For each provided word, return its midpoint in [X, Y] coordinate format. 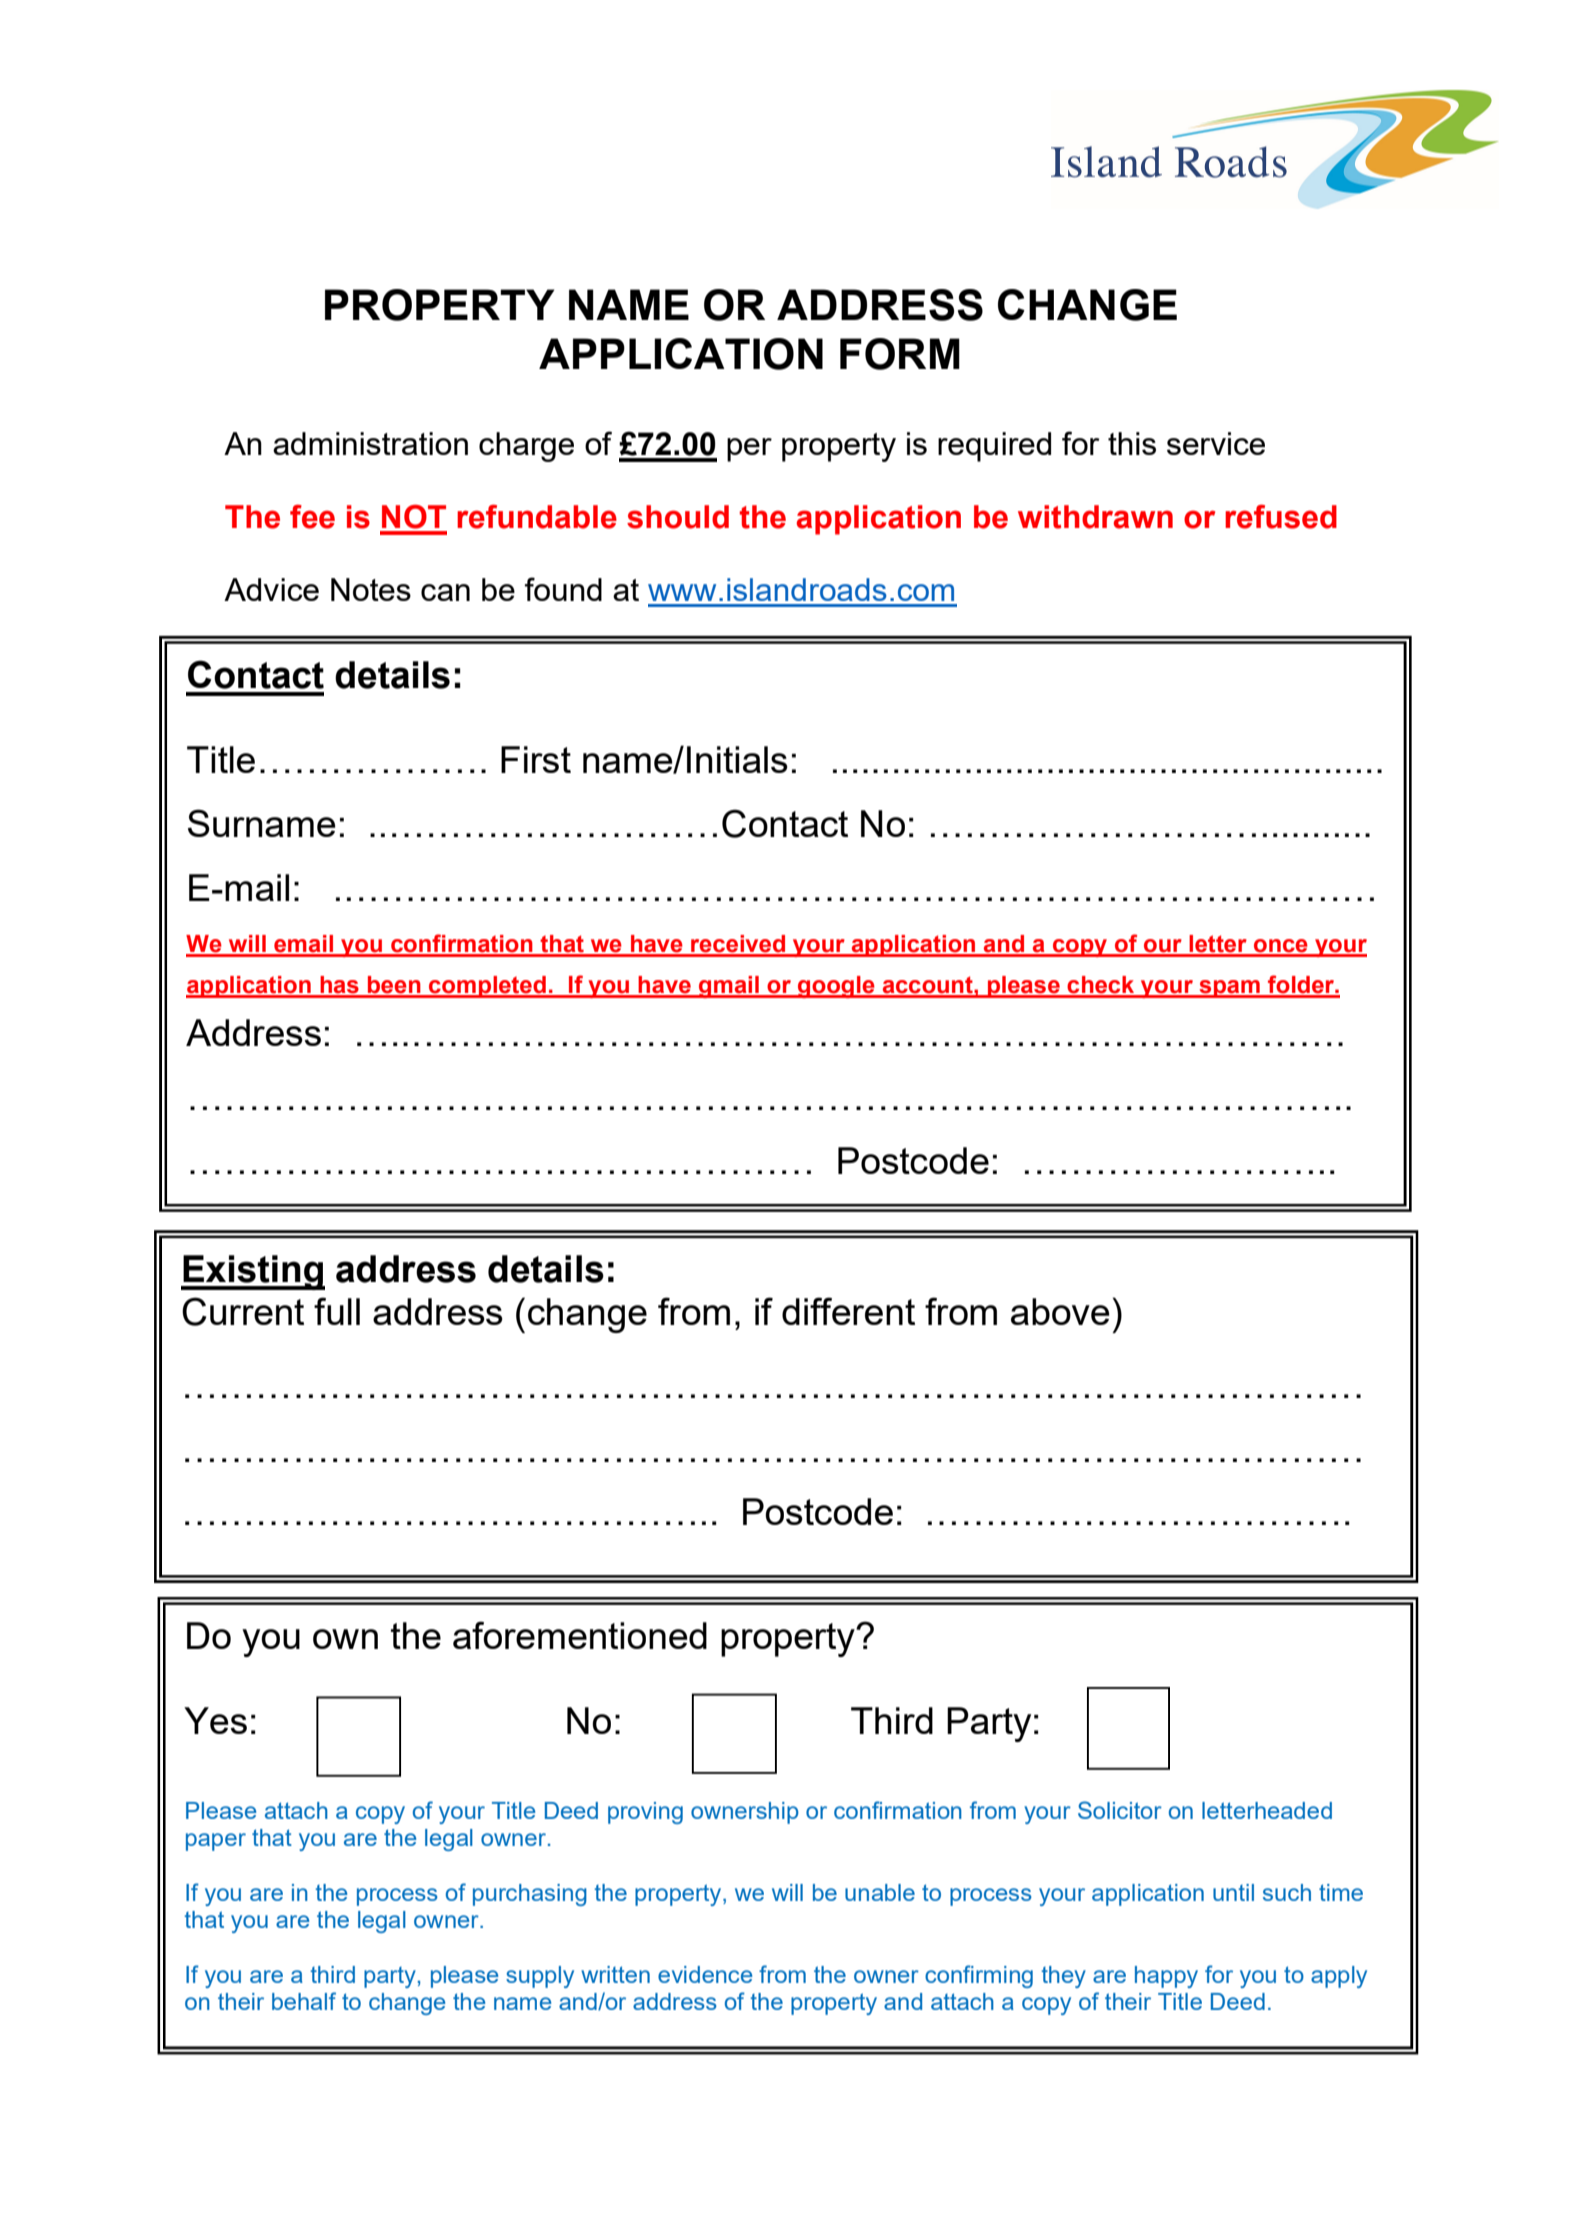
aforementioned [580, 1635]
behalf [304, 2001]
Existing [253, 1272]
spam [1229, 989]
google [836, 987]
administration [370, 443]
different [848, 1311]
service [1216, 443]
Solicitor [1120, 1810]
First [536, 759]
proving [645, 1813]
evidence [705, 1974]
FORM [900, 354]
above [1060, 1311]
